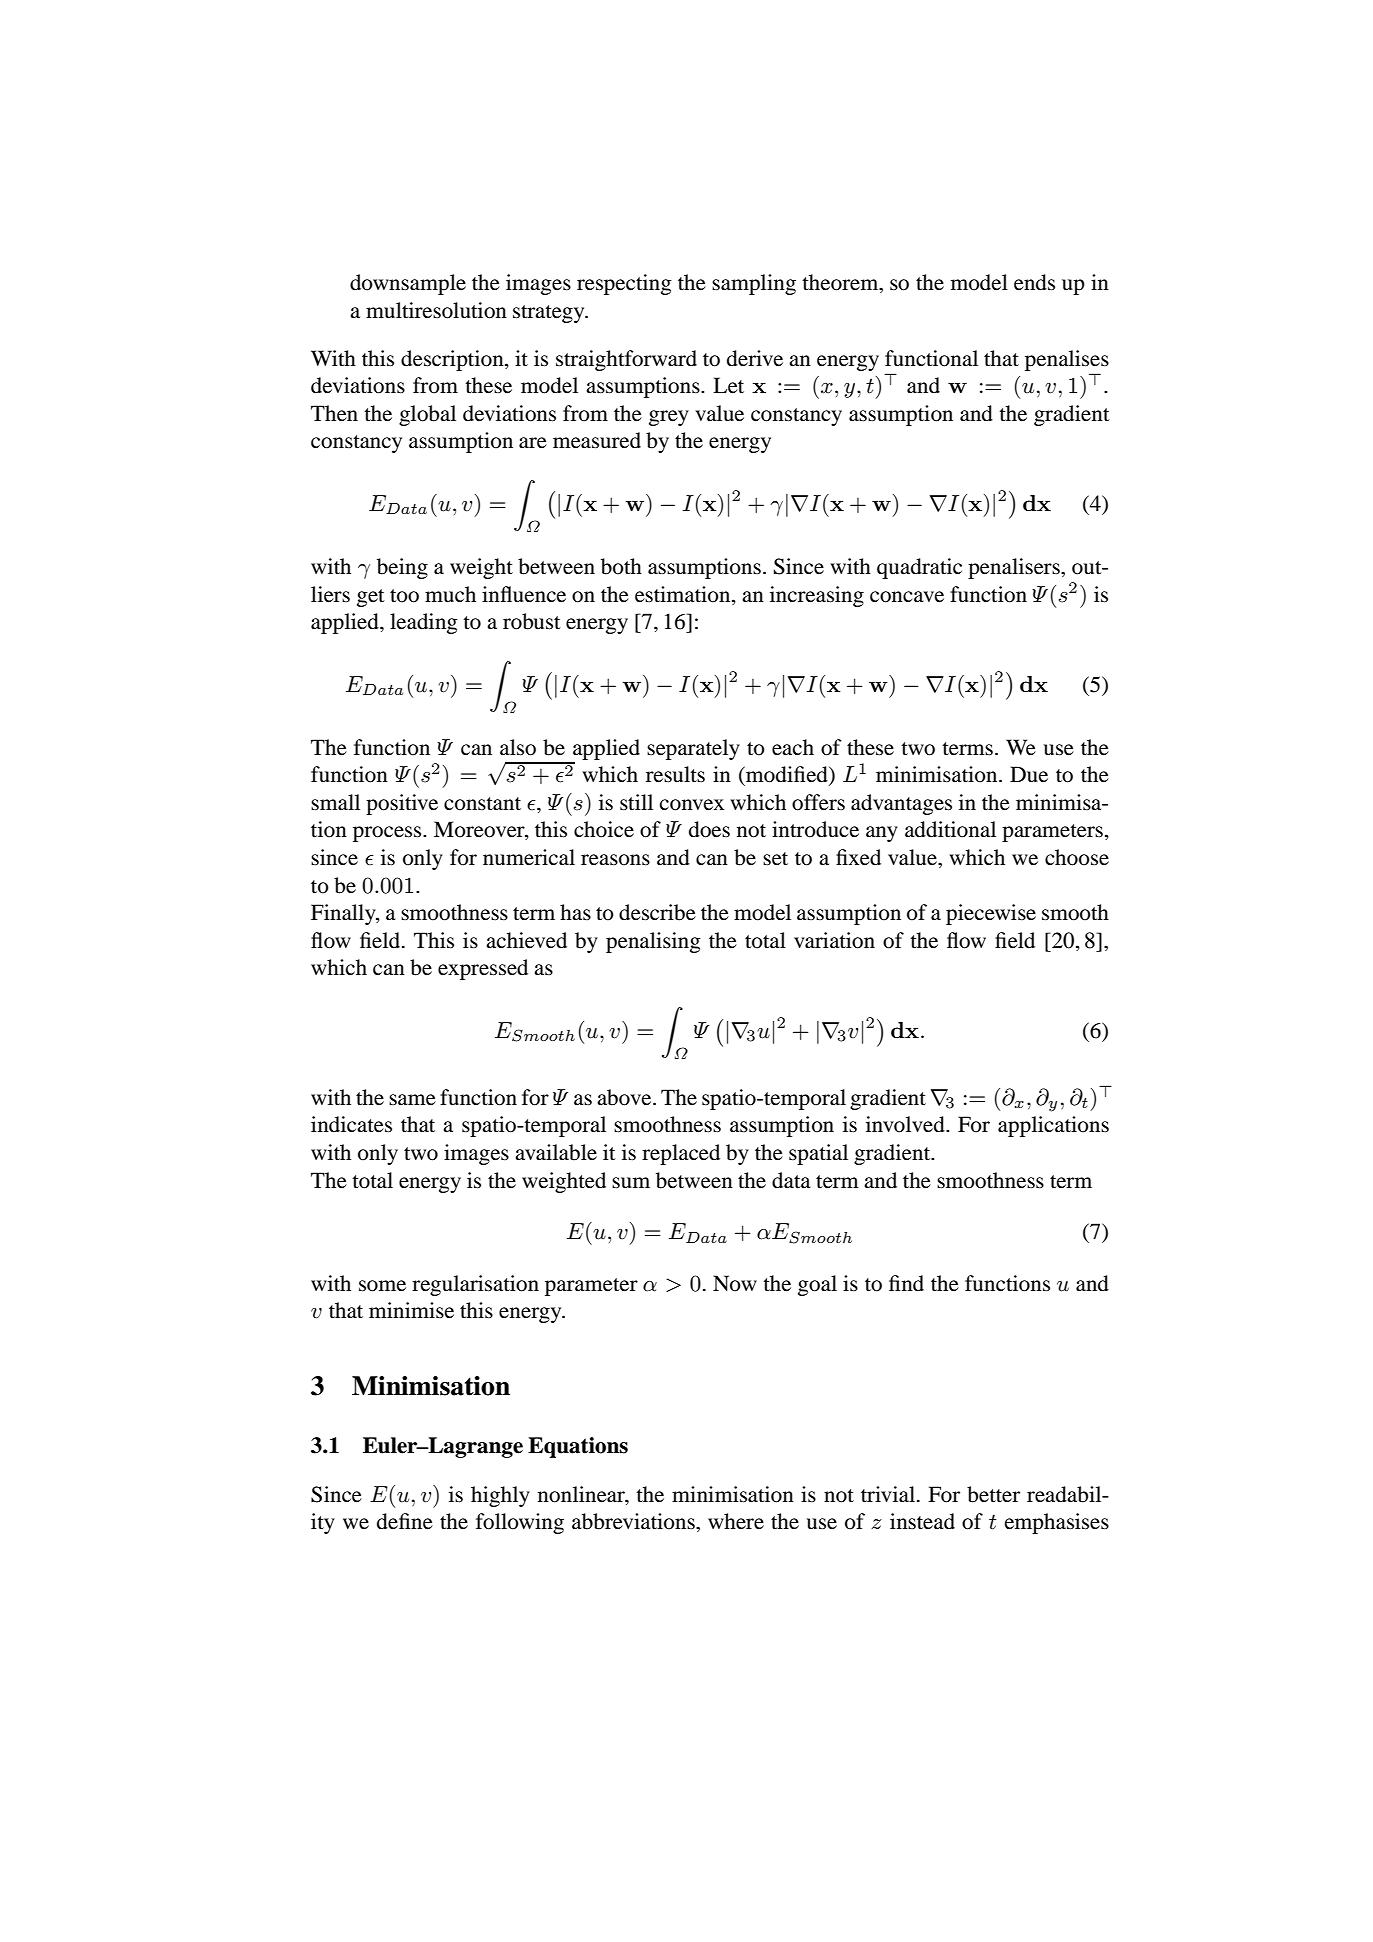  What do you see at coordinates (1029, 774) in the page?
I see `Due` at bounding box center [1029, 774].
